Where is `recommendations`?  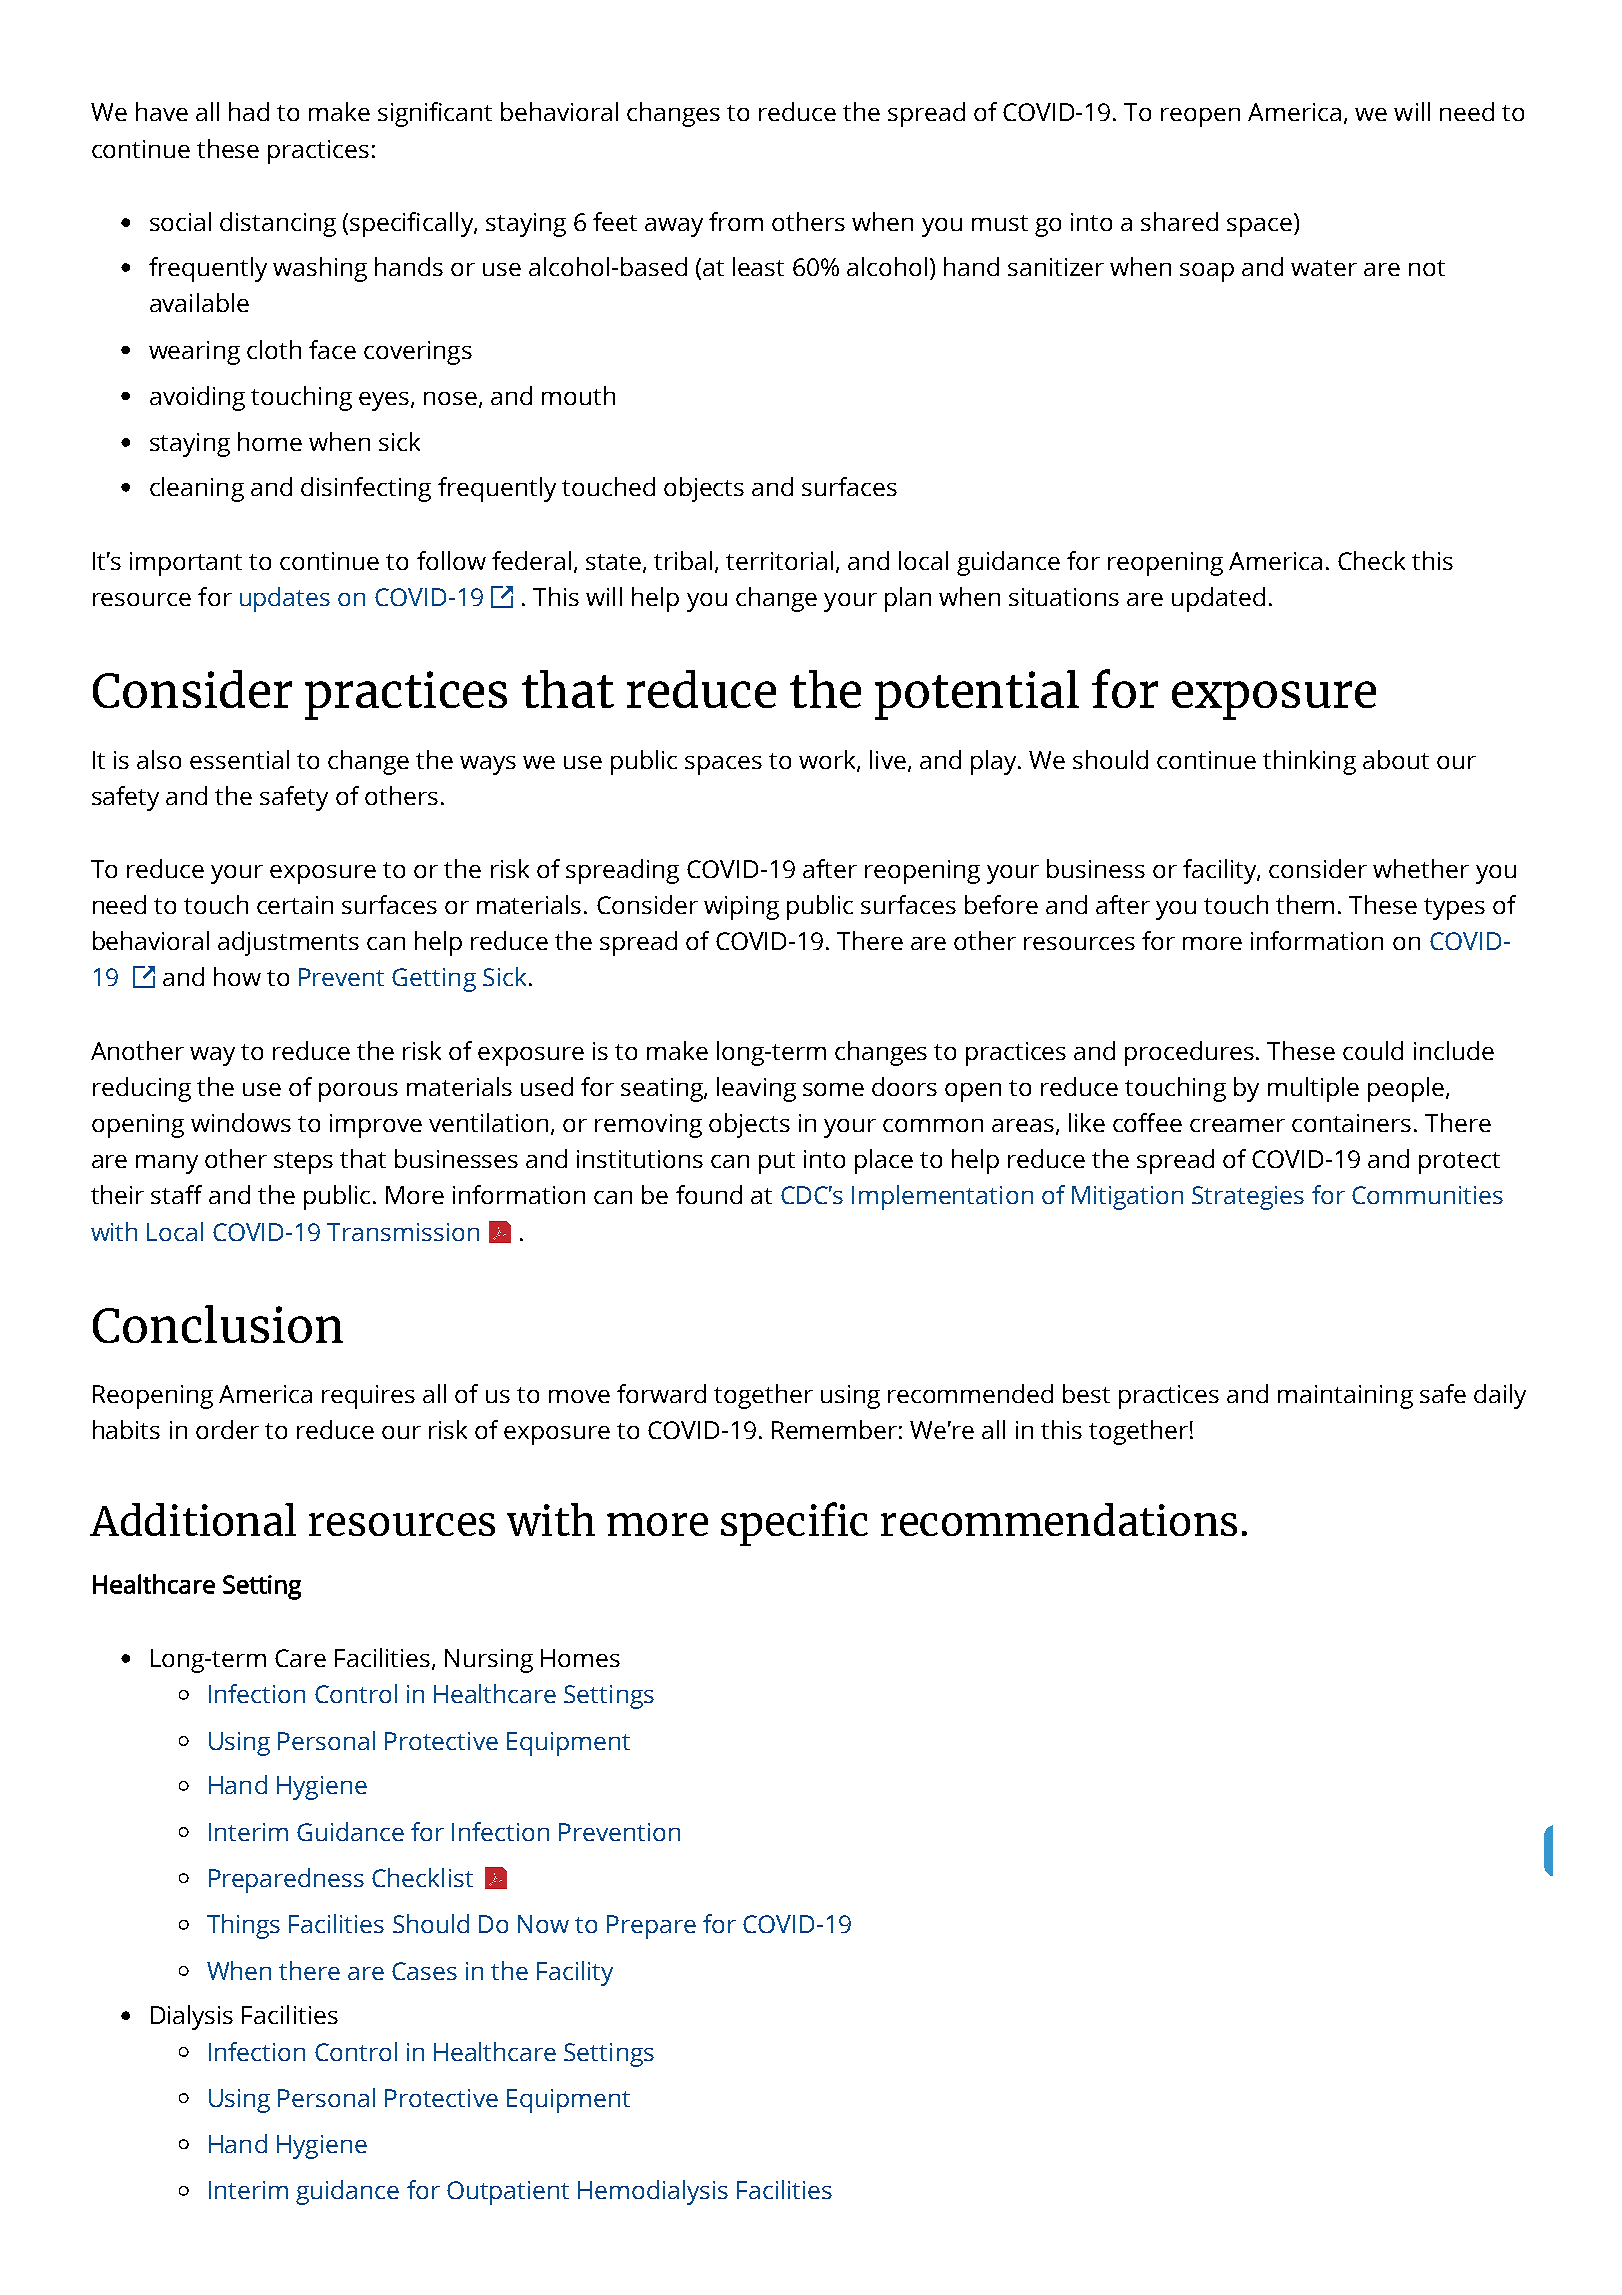
recommendations is located at coordinates (1059, 1519).
